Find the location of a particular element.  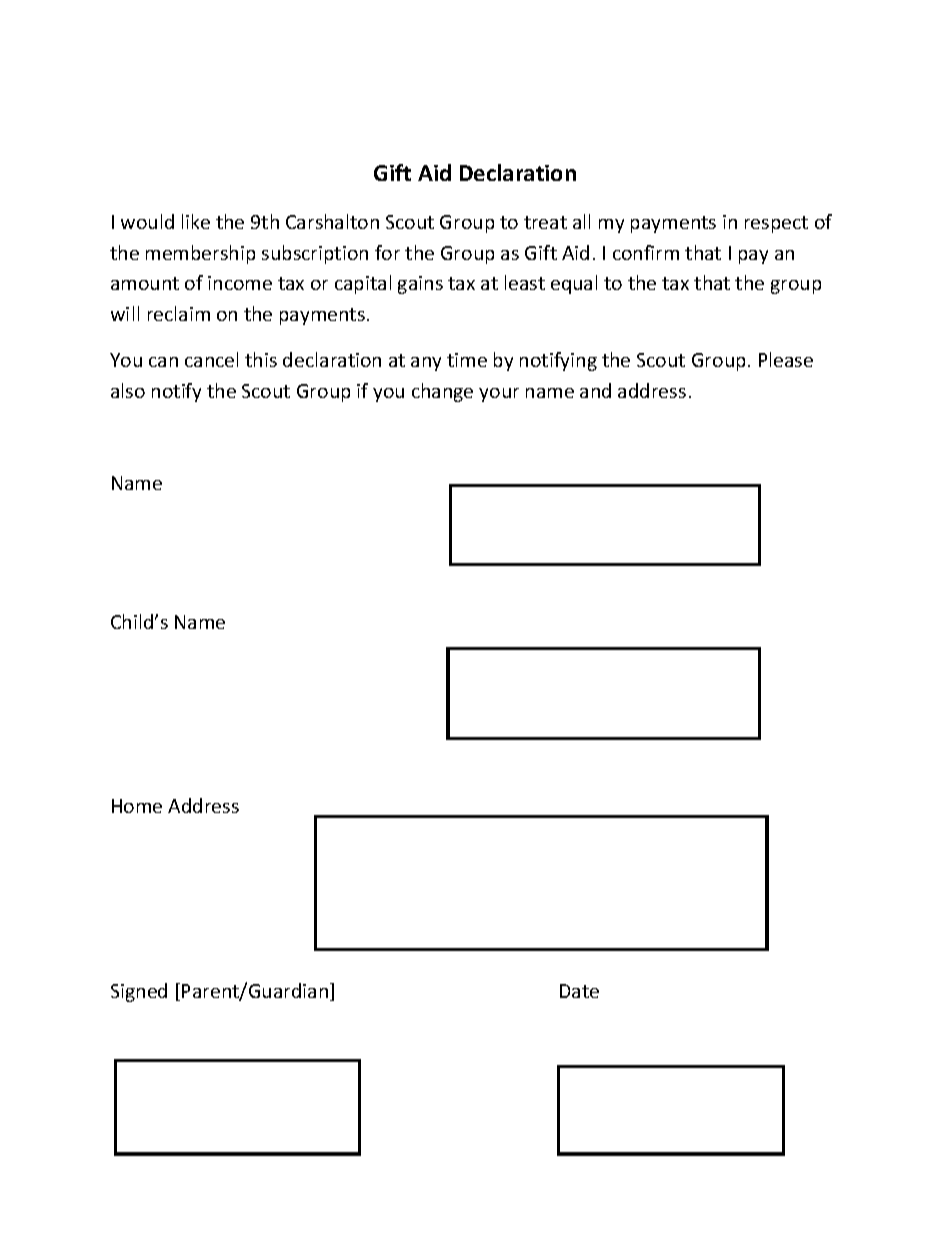

confirm is located at coordinates (646, 252).
